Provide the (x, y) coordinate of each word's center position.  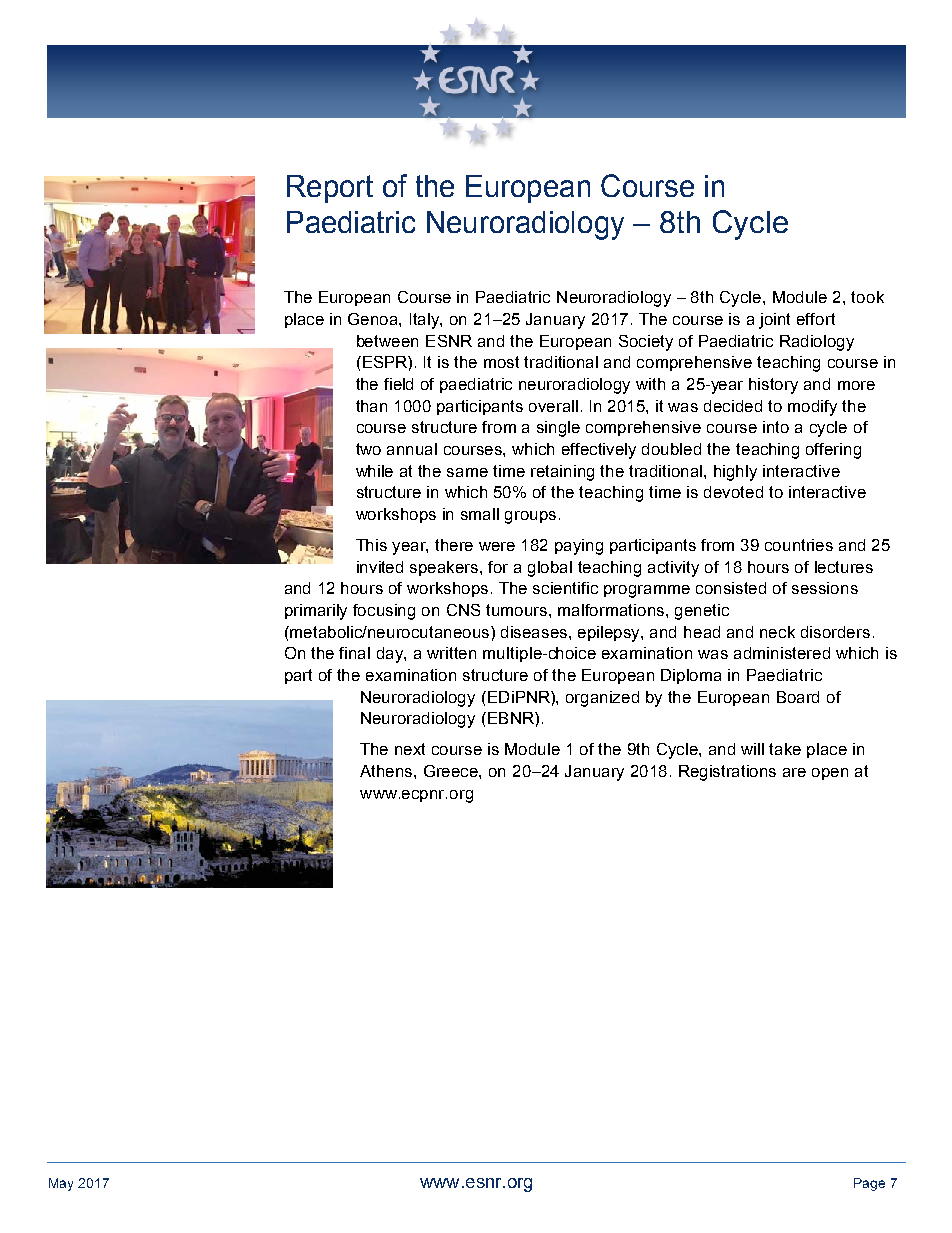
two (368, 449)
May (61, 1184)
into (776, 427)
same (467, 472)
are (794, 772)
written (451, 653)
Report (330, 189)
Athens (387, 771)
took (867, 297)
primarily (316, 612)
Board (798, 697)
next (410, 749)
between (387, 341)
